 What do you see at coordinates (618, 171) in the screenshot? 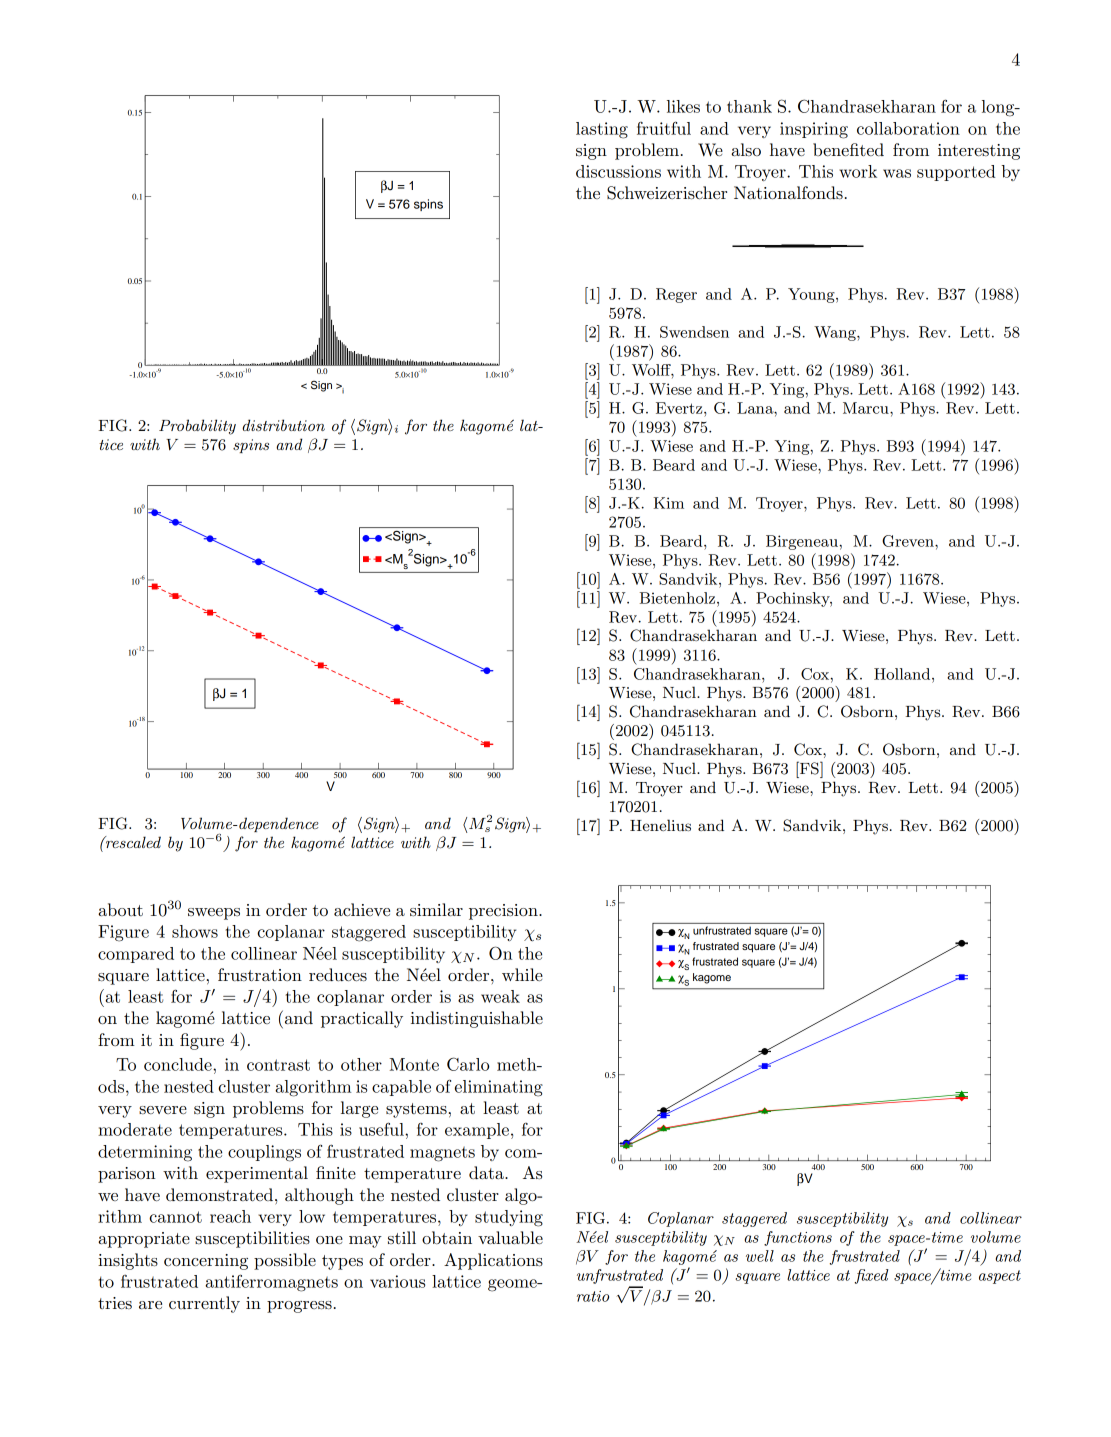
I see `discussions` at bounding box center [618, 171].
